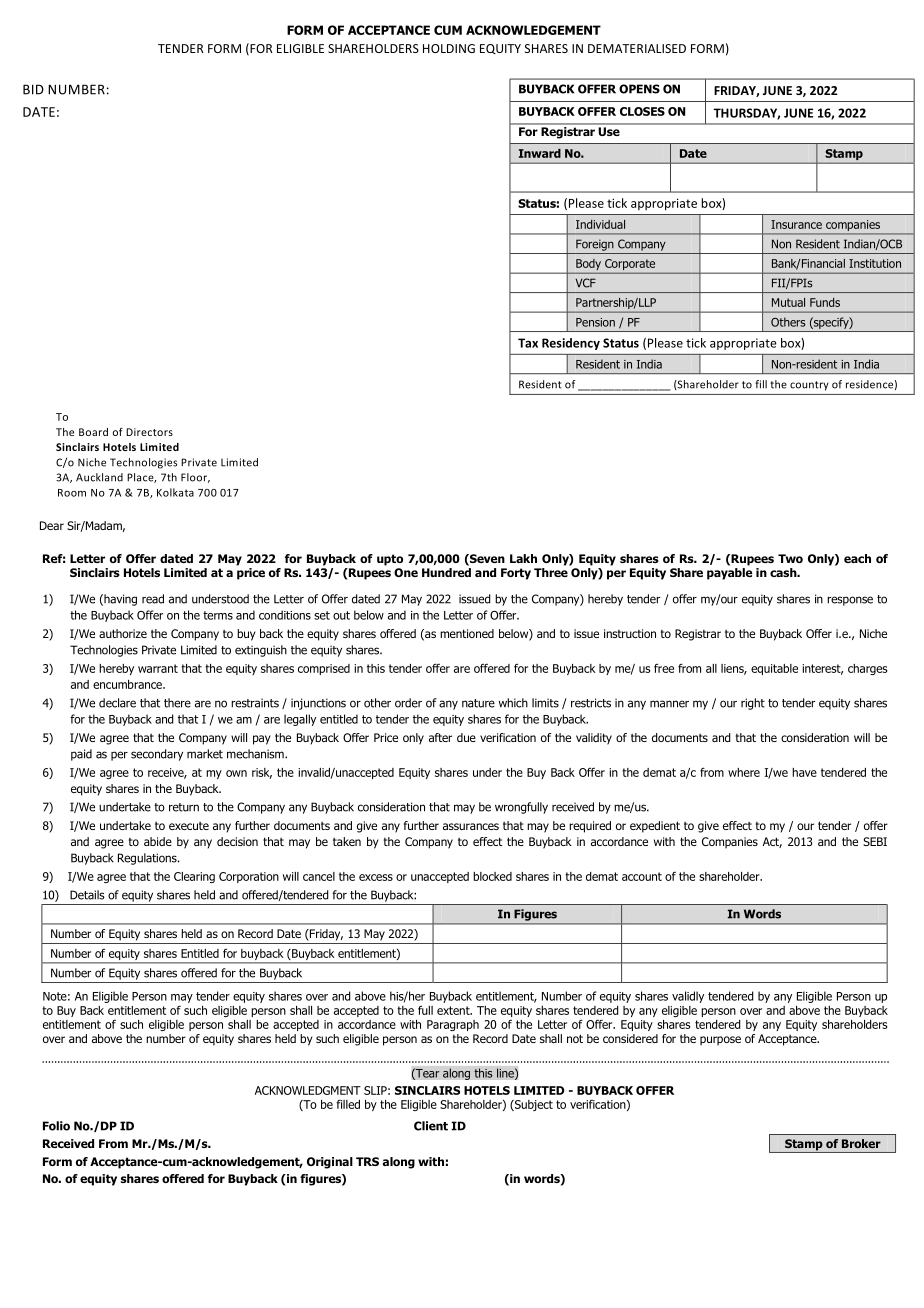 The width and height of the page is (924, 1308). I want to click on secondary, so click(157, 755).
